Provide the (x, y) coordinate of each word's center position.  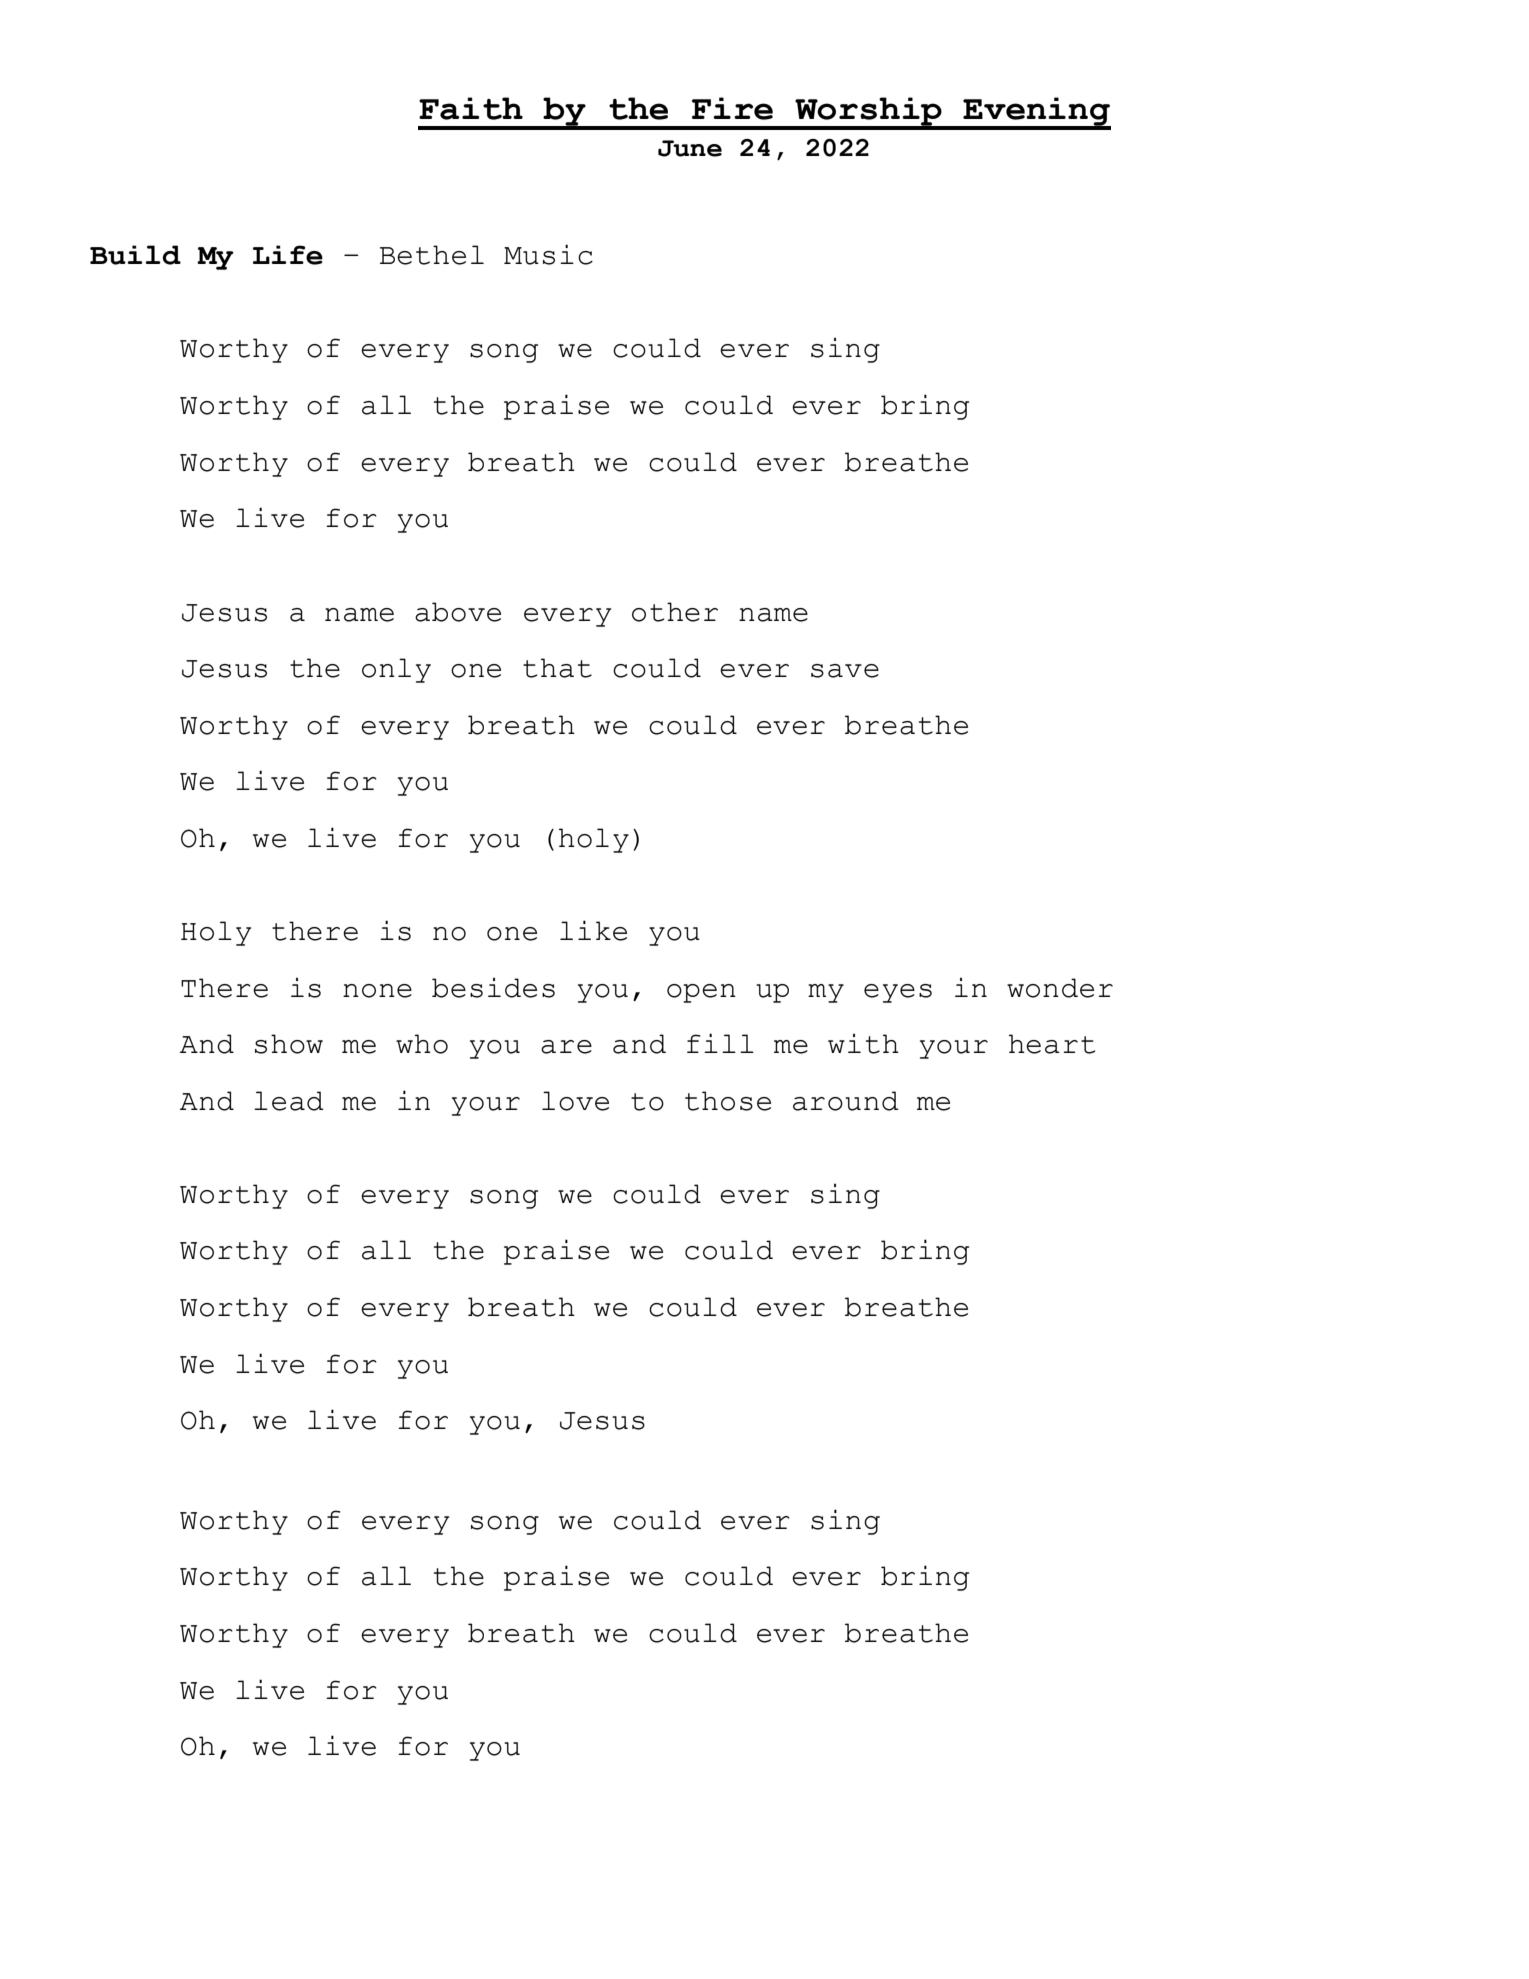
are (566, 1047)
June (690, 148)
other (675, 612)
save (845, 671)
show (289, 1044)
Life (288, 255)
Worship (868, 113)
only (396, 670)
